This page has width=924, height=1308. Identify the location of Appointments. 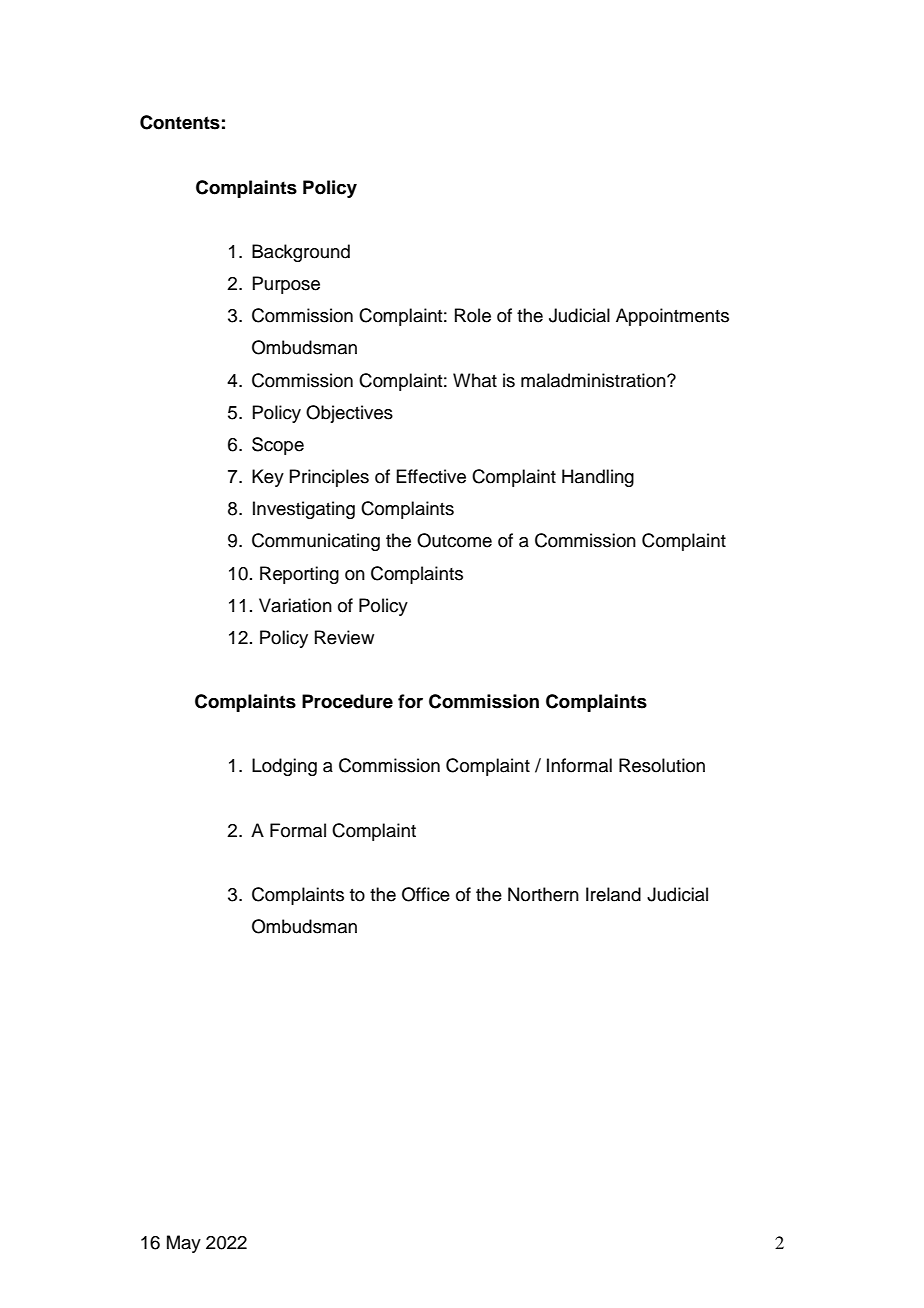
(672, 317).
